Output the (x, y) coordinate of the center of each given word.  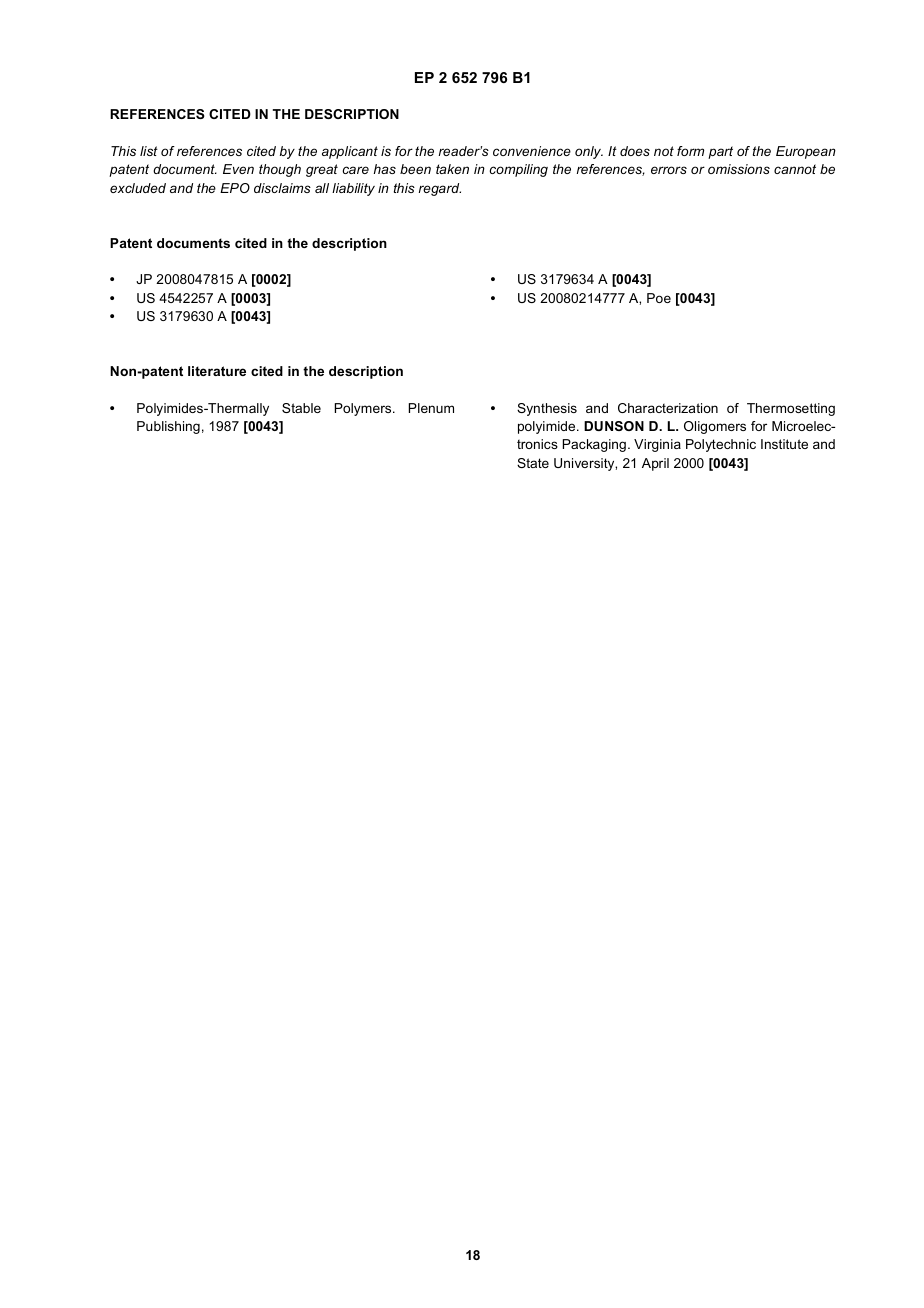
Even (238, 169)
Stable (301, 408)
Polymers (364, 409)
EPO (235, 188)
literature (217, 371)
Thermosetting (791, 409)
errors (669, 170)
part (720, 152)
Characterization (668, 408)
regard (440, 189)
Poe (659, 298)
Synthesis (547, 409)
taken (452, 169)
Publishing (168, 427)
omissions (739, 169)
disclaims (282, 188)
